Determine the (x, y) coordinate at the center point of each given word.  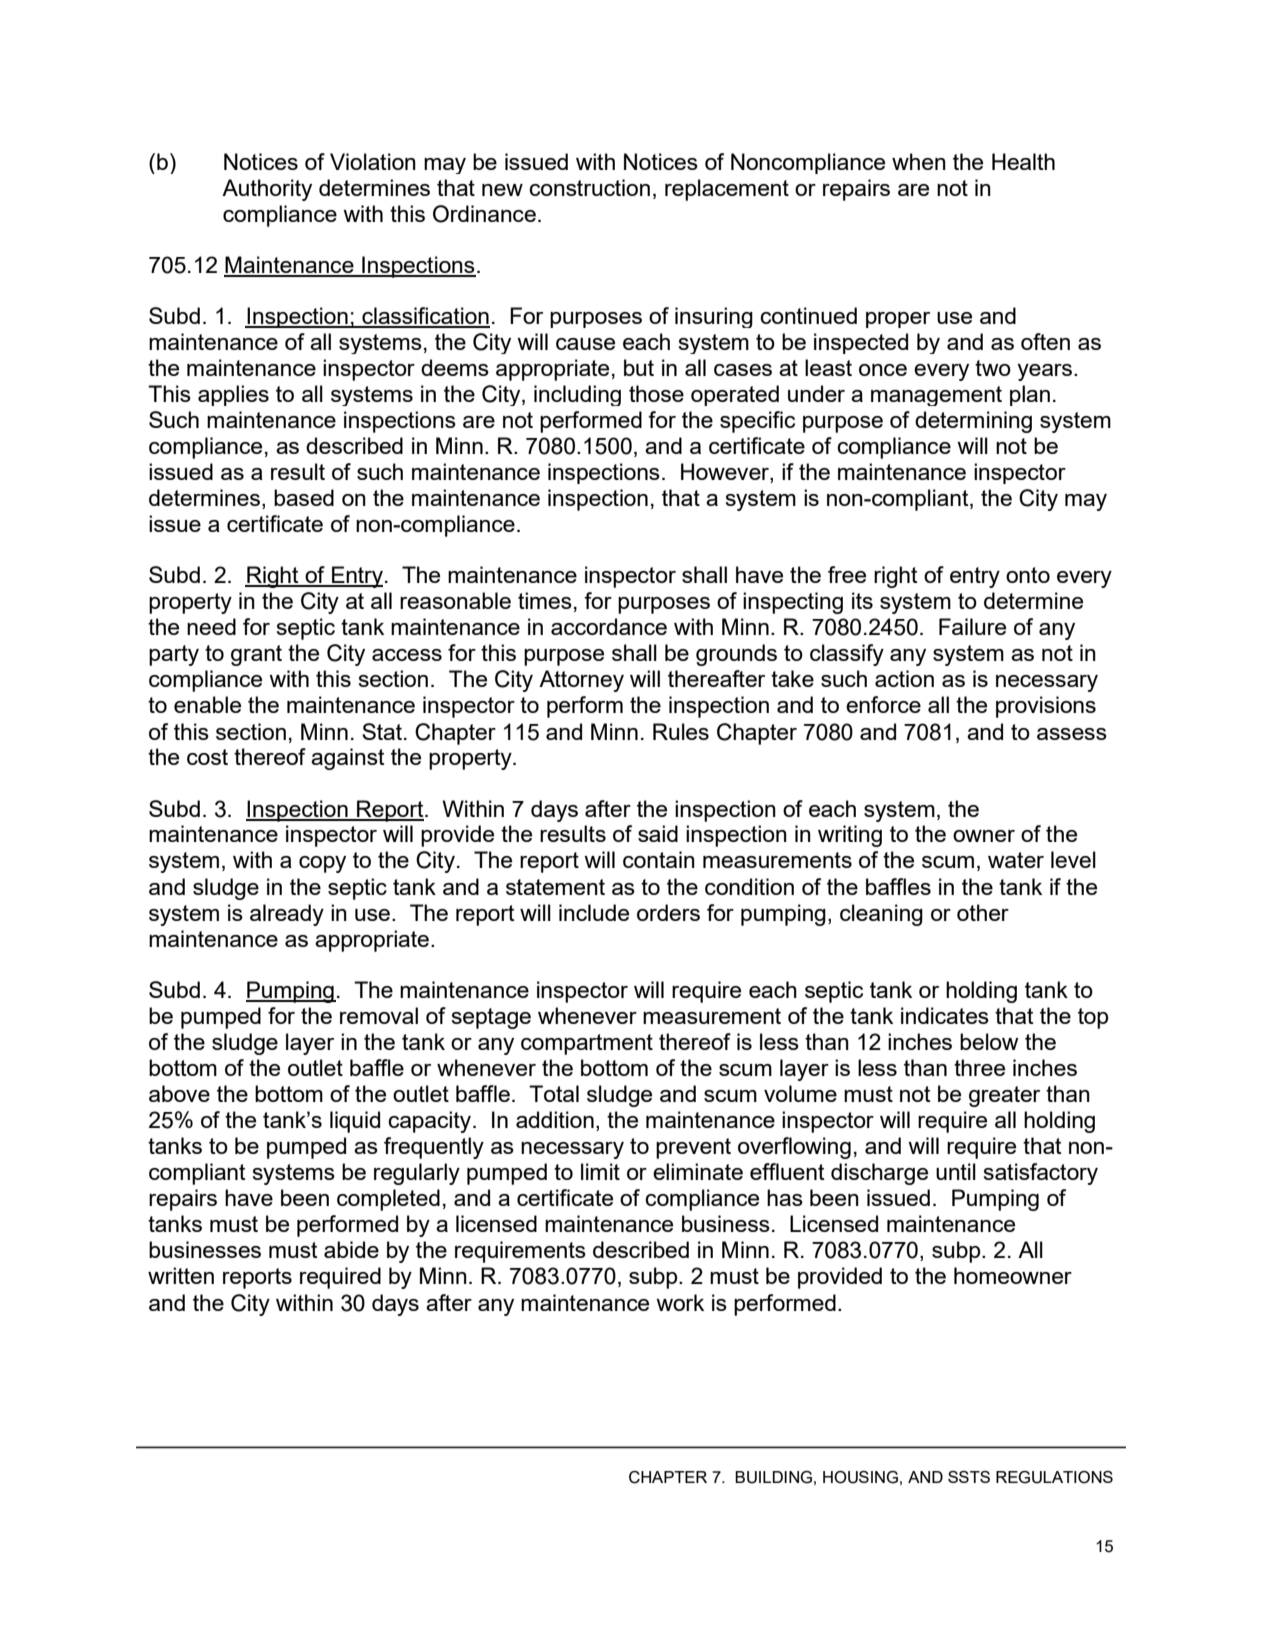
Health (1023, 161)
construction (589, 187)
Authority (267, 190)
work (680, 1302)
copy (322, 864)
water (1016, 860)
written (181, 1275)
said (658, 833)
